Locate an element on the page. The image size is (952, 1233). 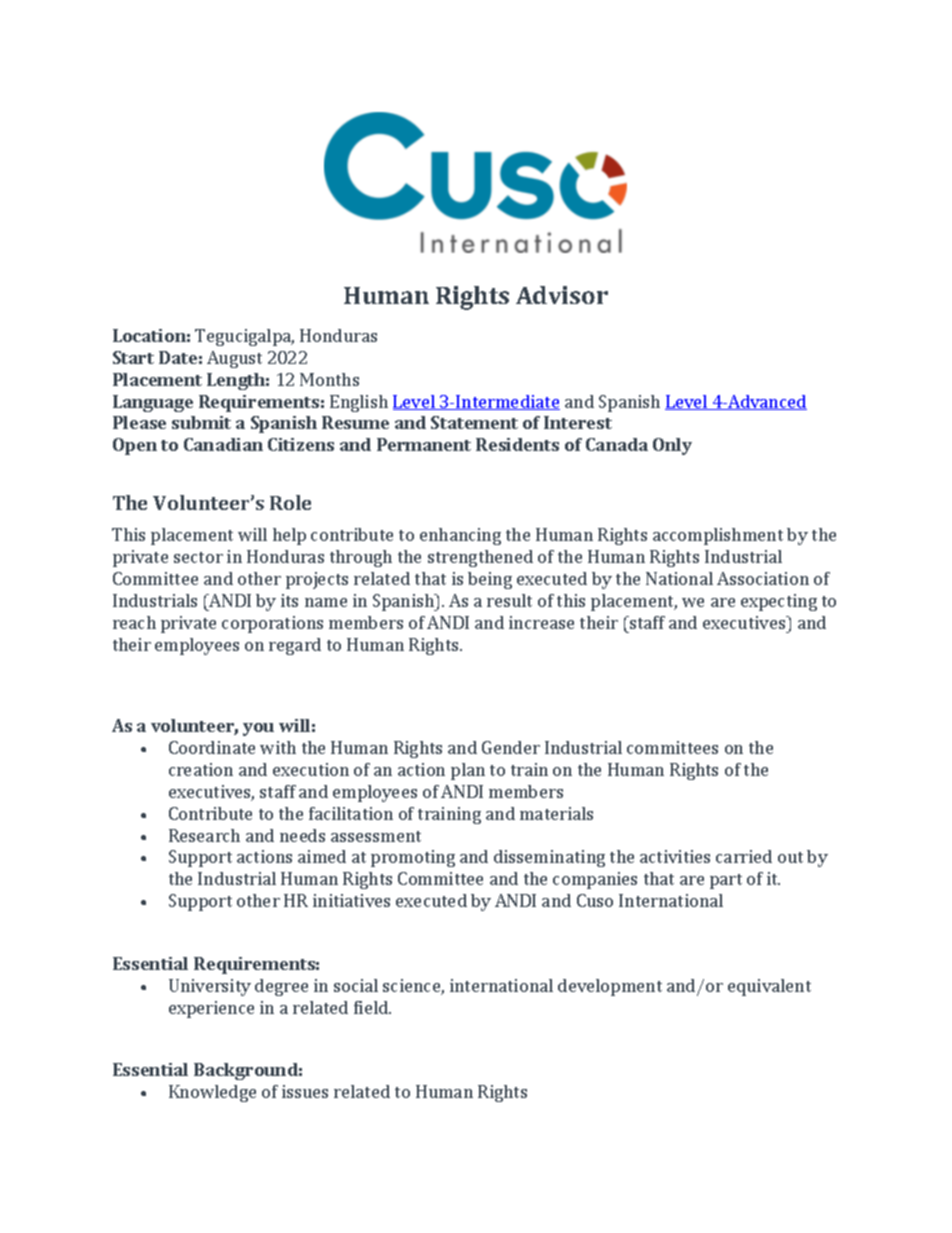
Only is located at coordinates (672, 446).
